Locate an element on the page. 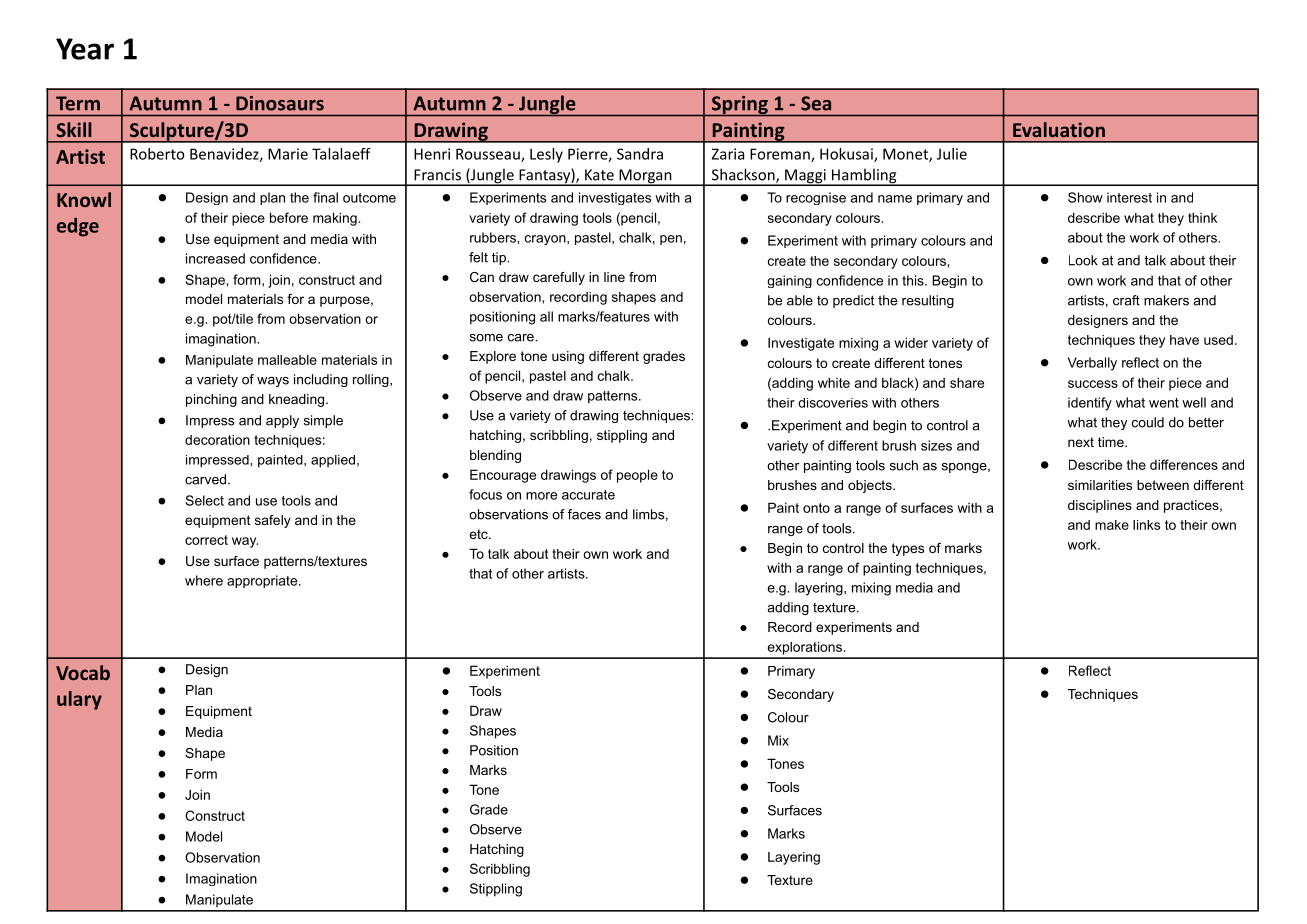 This image has height=924, width=1307. Morgan is located at coordinates (645, 177).
